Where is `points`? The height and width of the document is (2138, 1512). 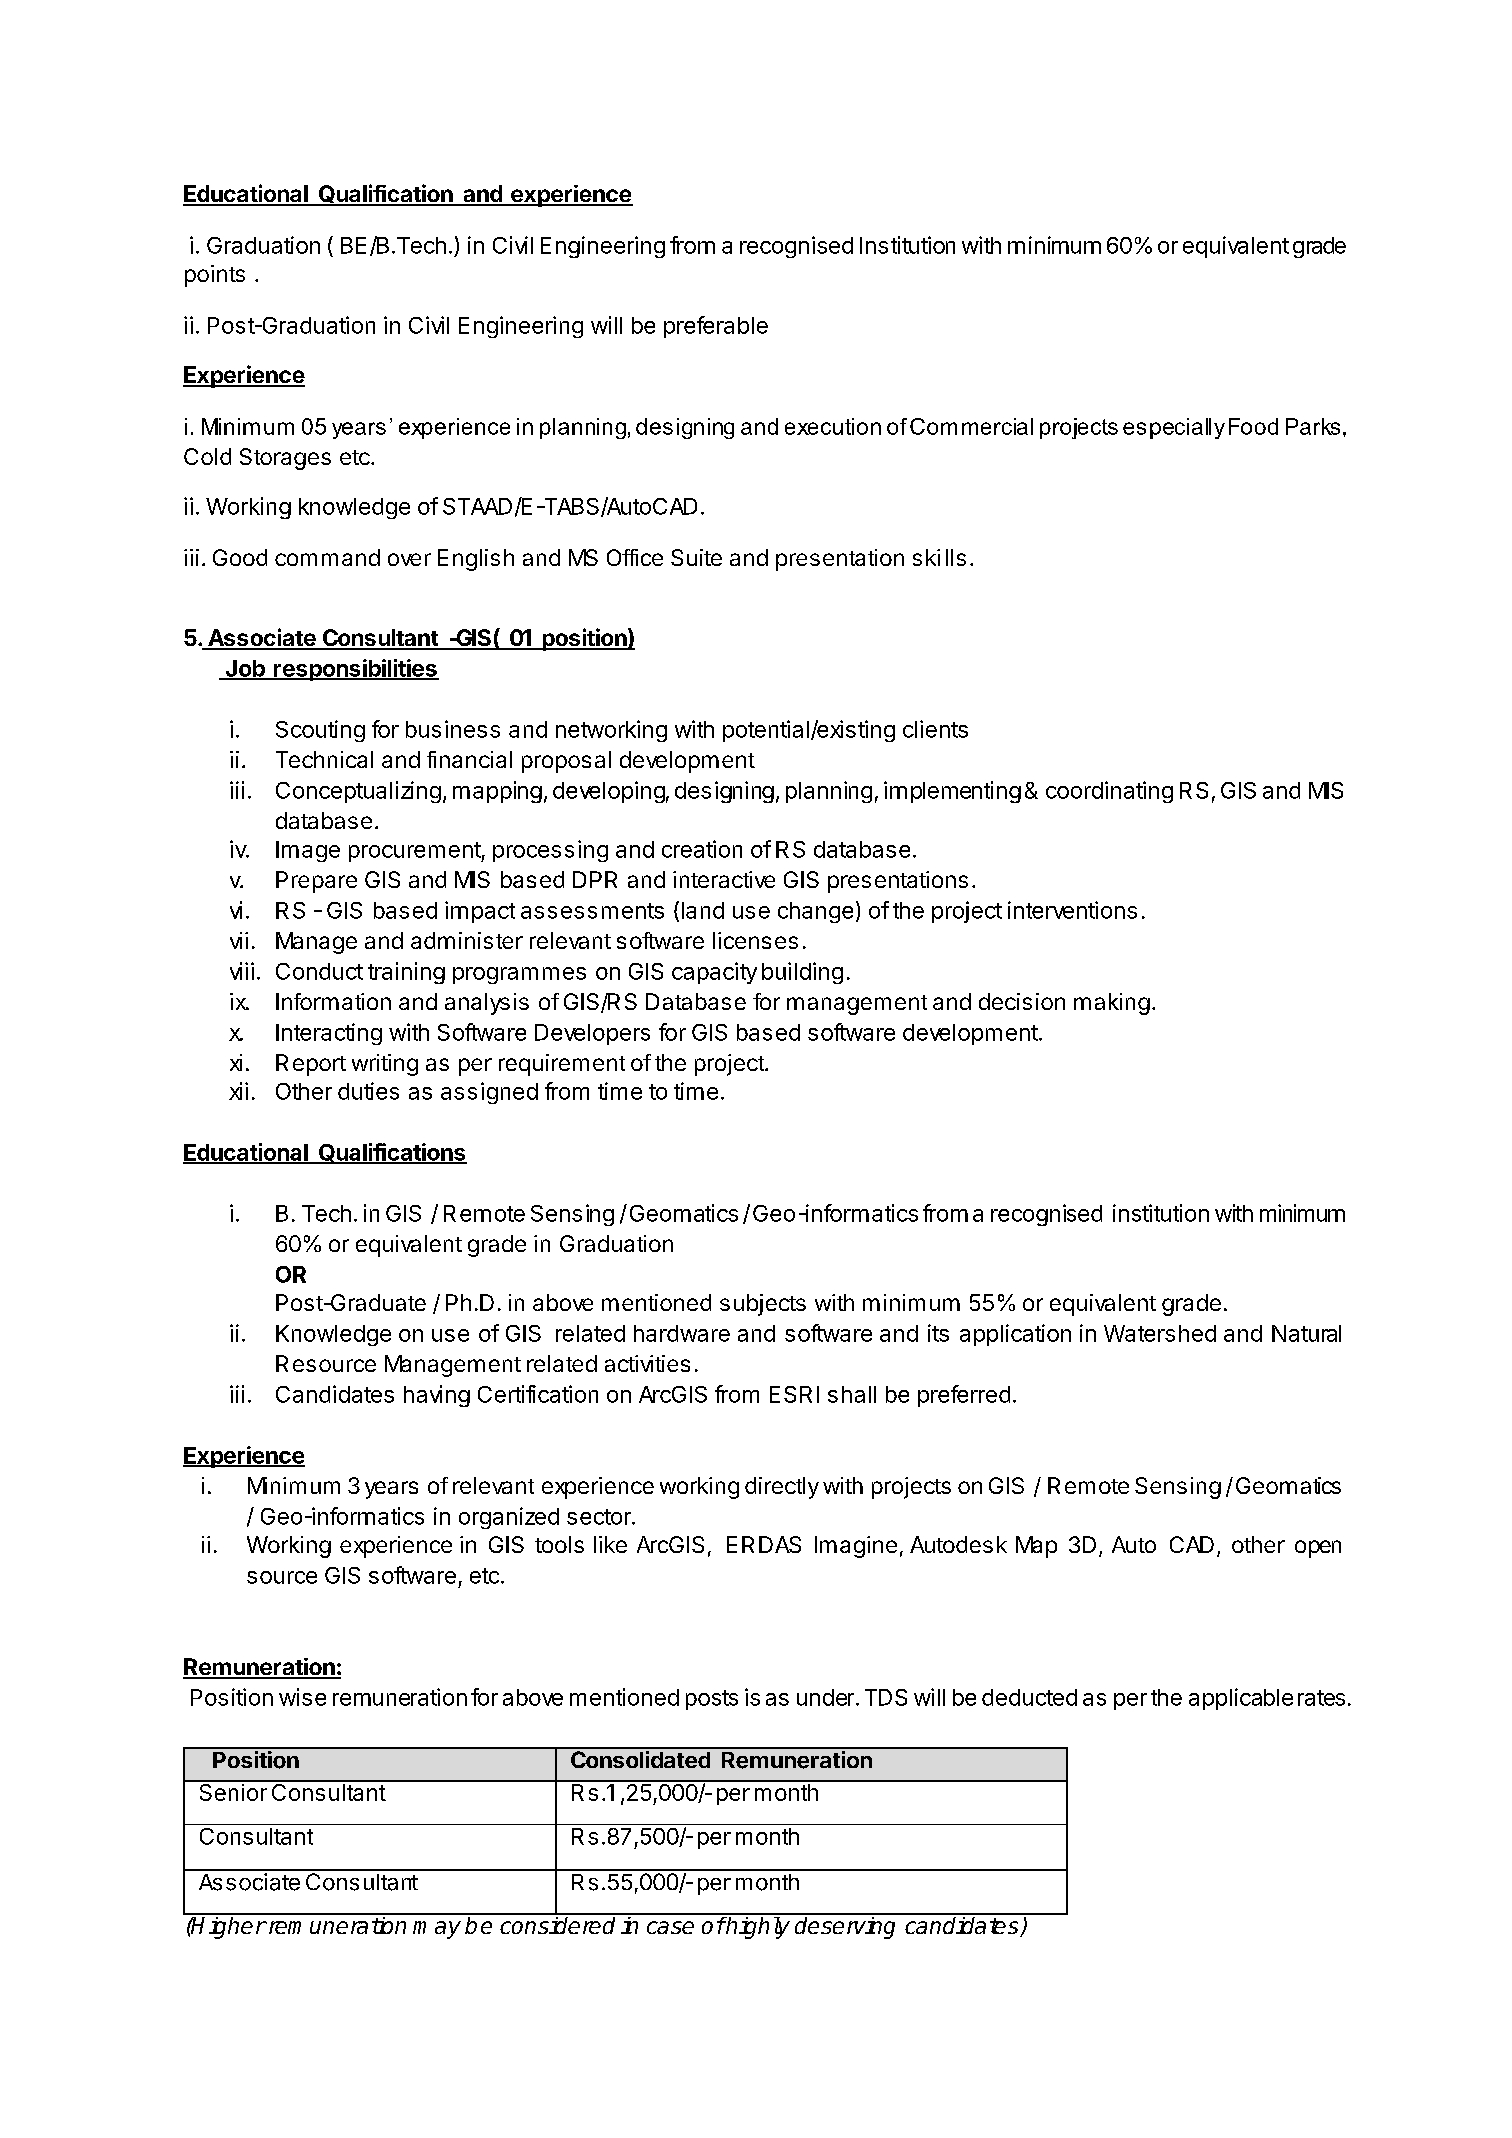
points is located at coordinates (215, 276).
